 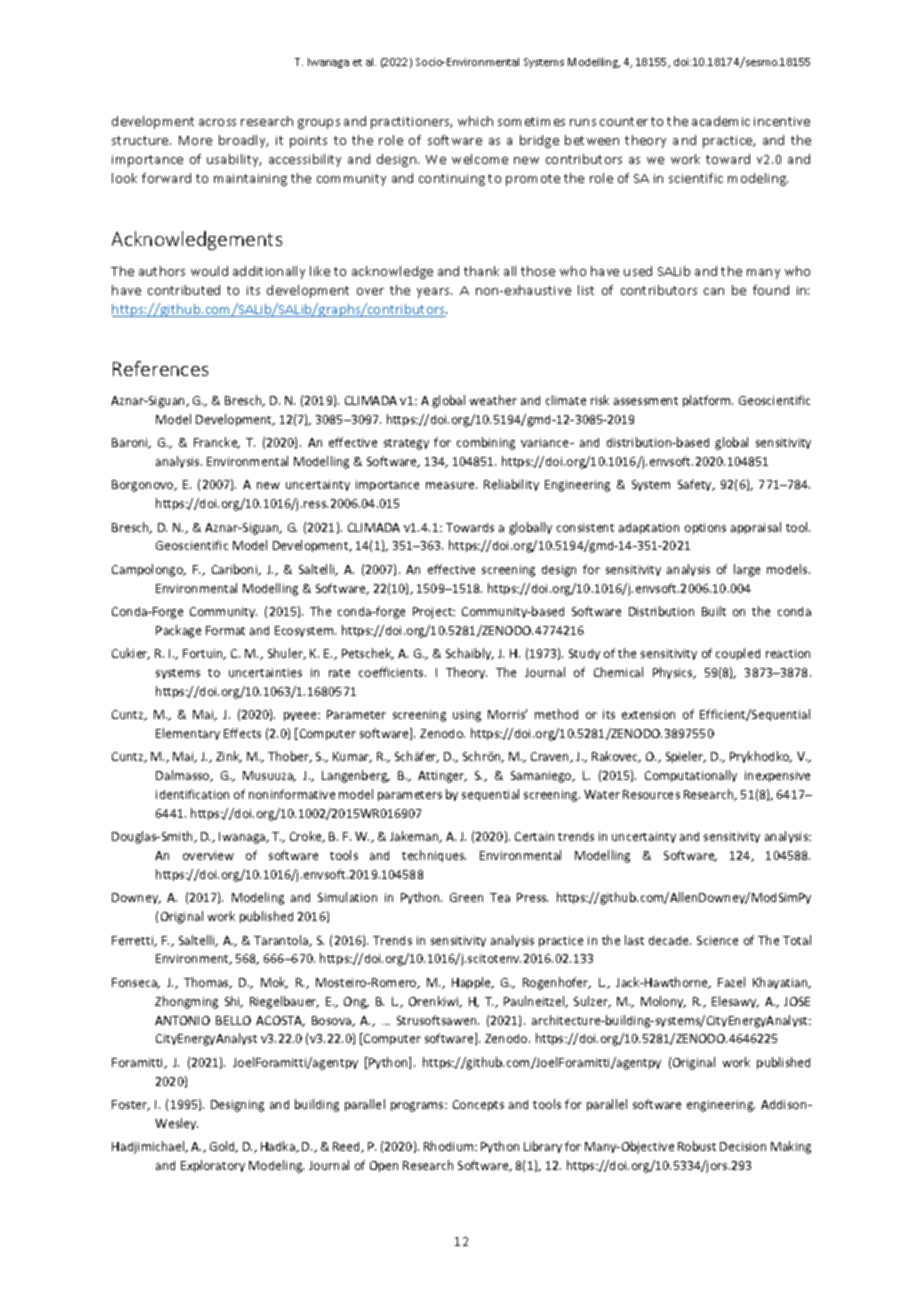 What do you see at coordinates (708, 401) in the page?
I see `platform` at bounding box center [708, 401].
